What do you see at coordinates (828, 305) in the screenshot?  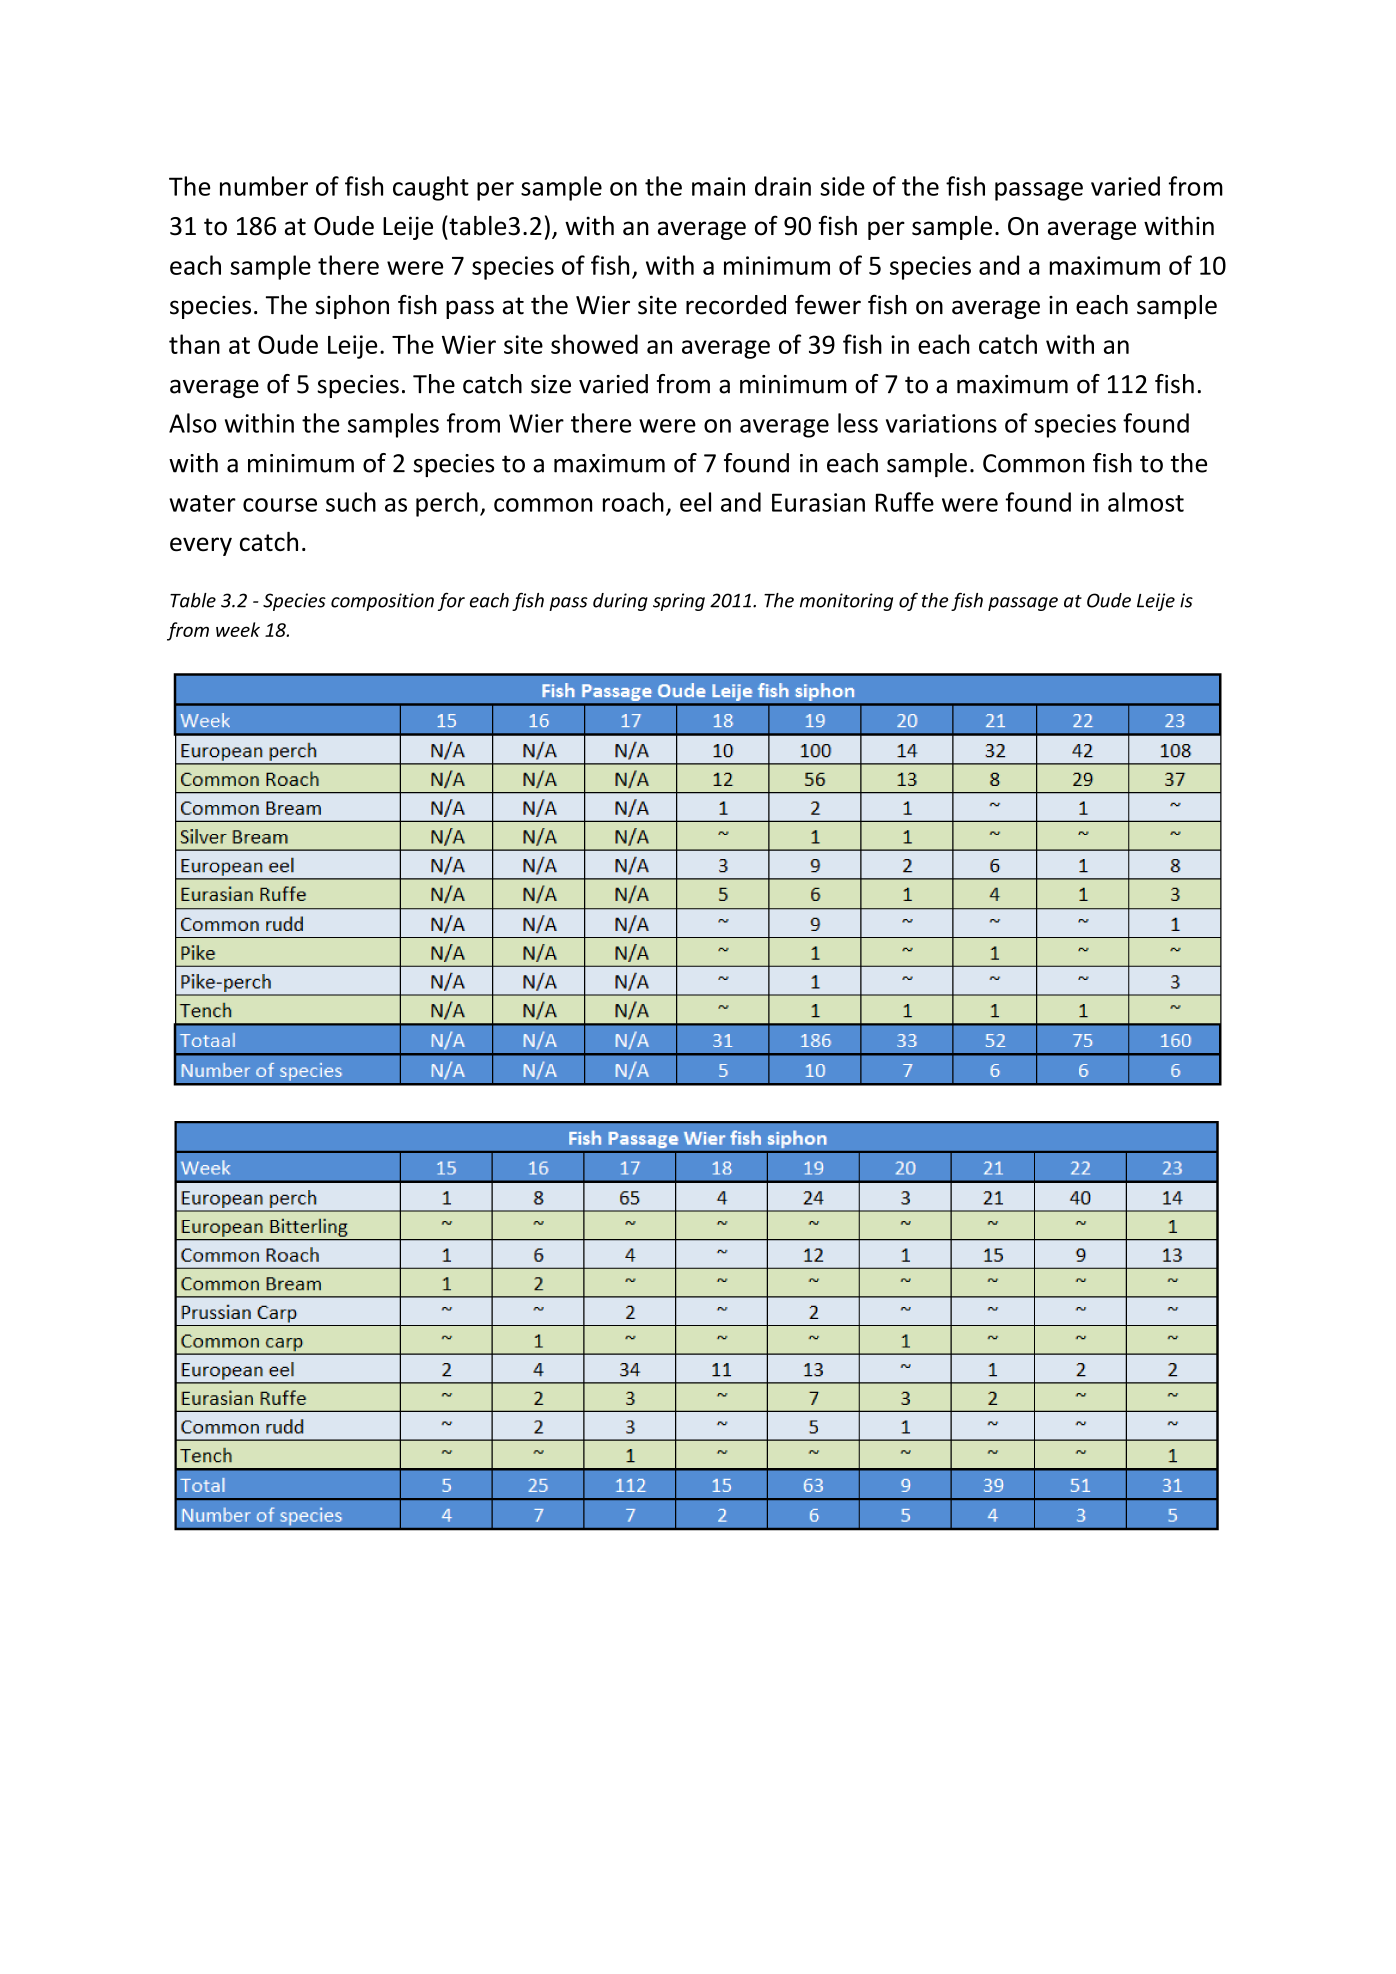 I see `fewer` at bounding box center [828, 305].
